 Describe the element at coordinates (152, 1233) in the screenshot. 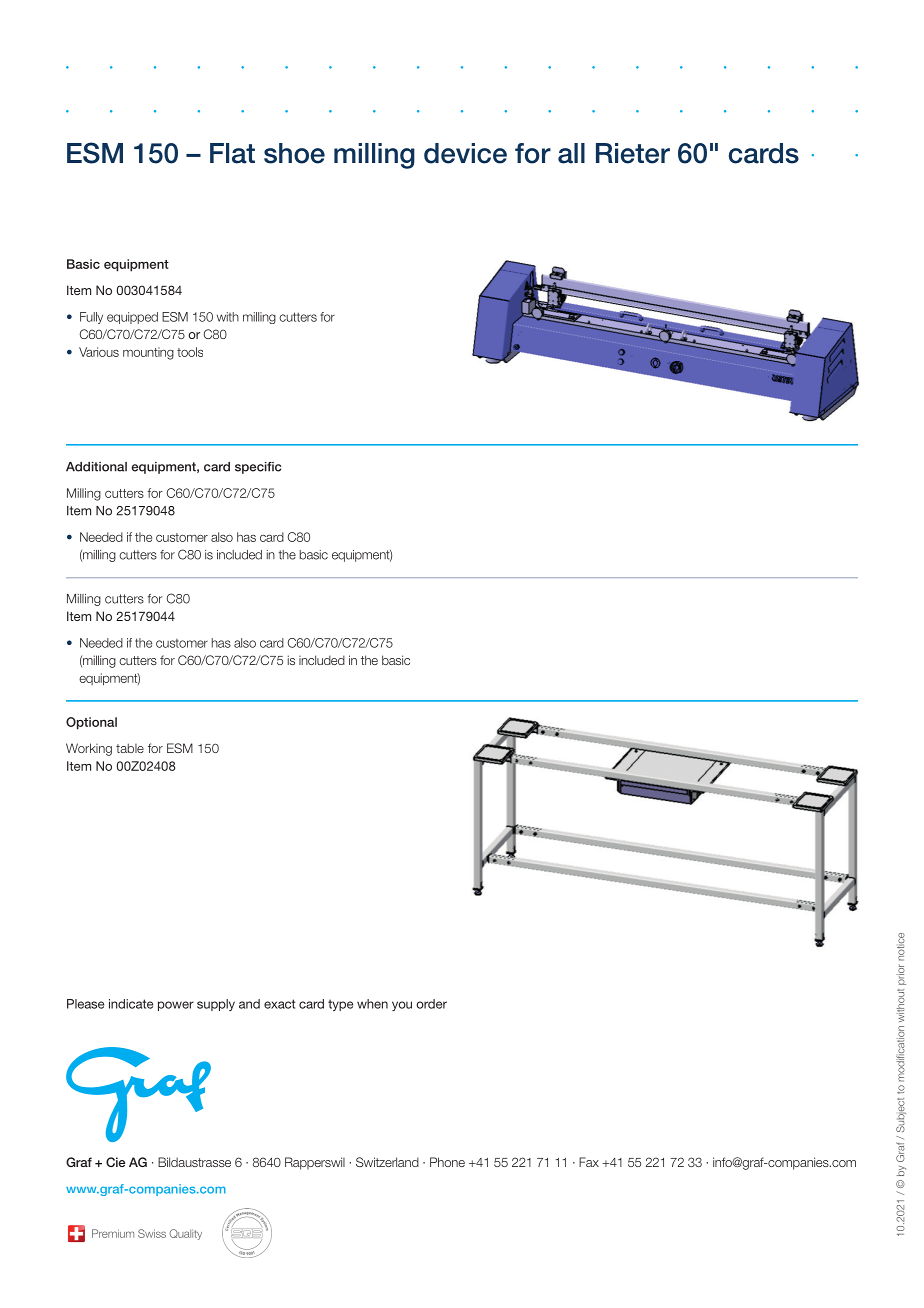

I see `Swiss` at that location.
